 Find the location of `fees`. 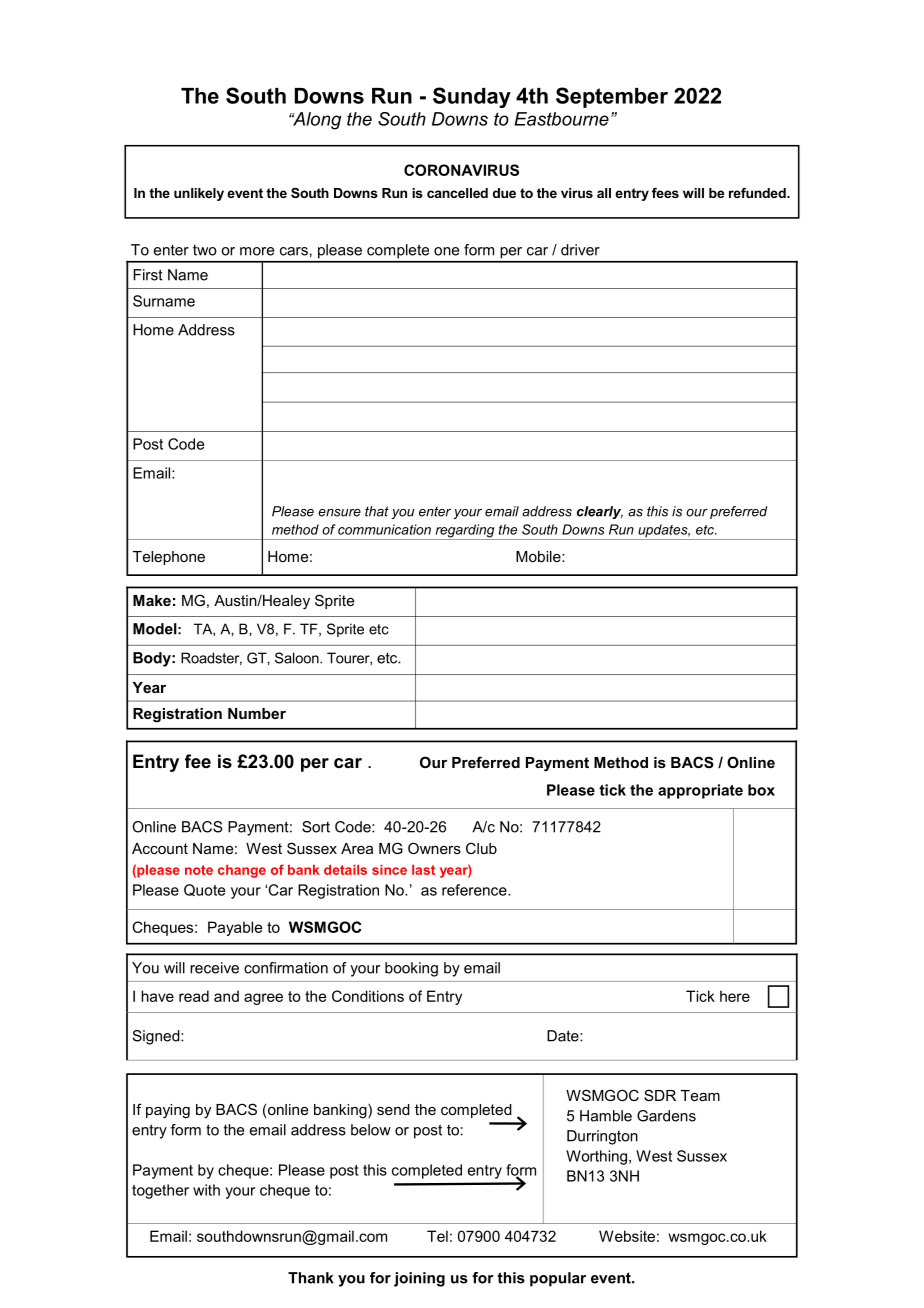

fees is located at coordinates (665, 193).
